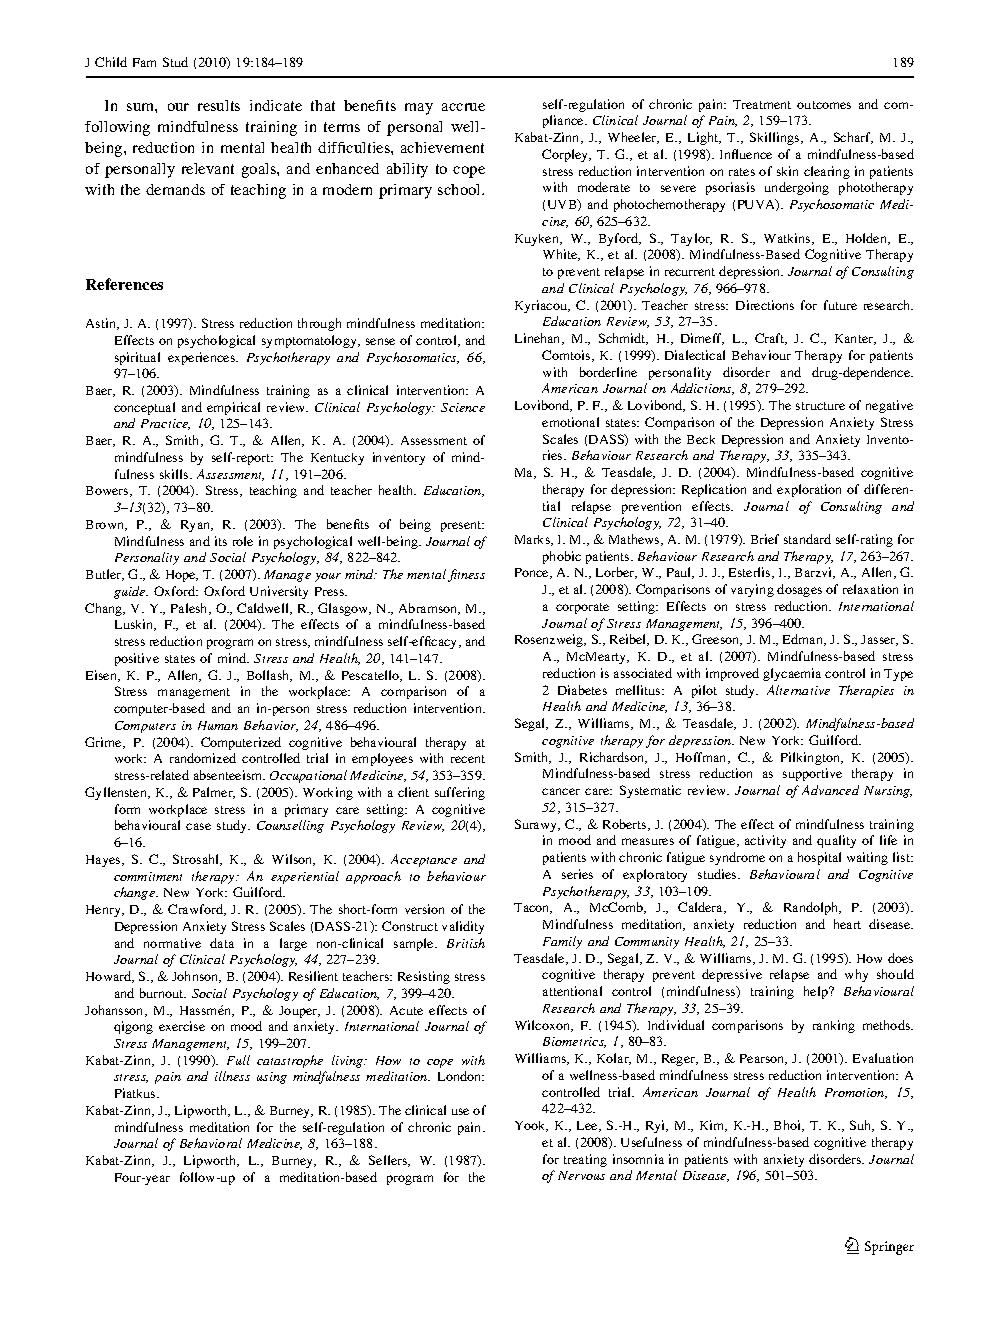  Describe the element at coordinates (232, 1076) in the page. I see `illness` at that location.
